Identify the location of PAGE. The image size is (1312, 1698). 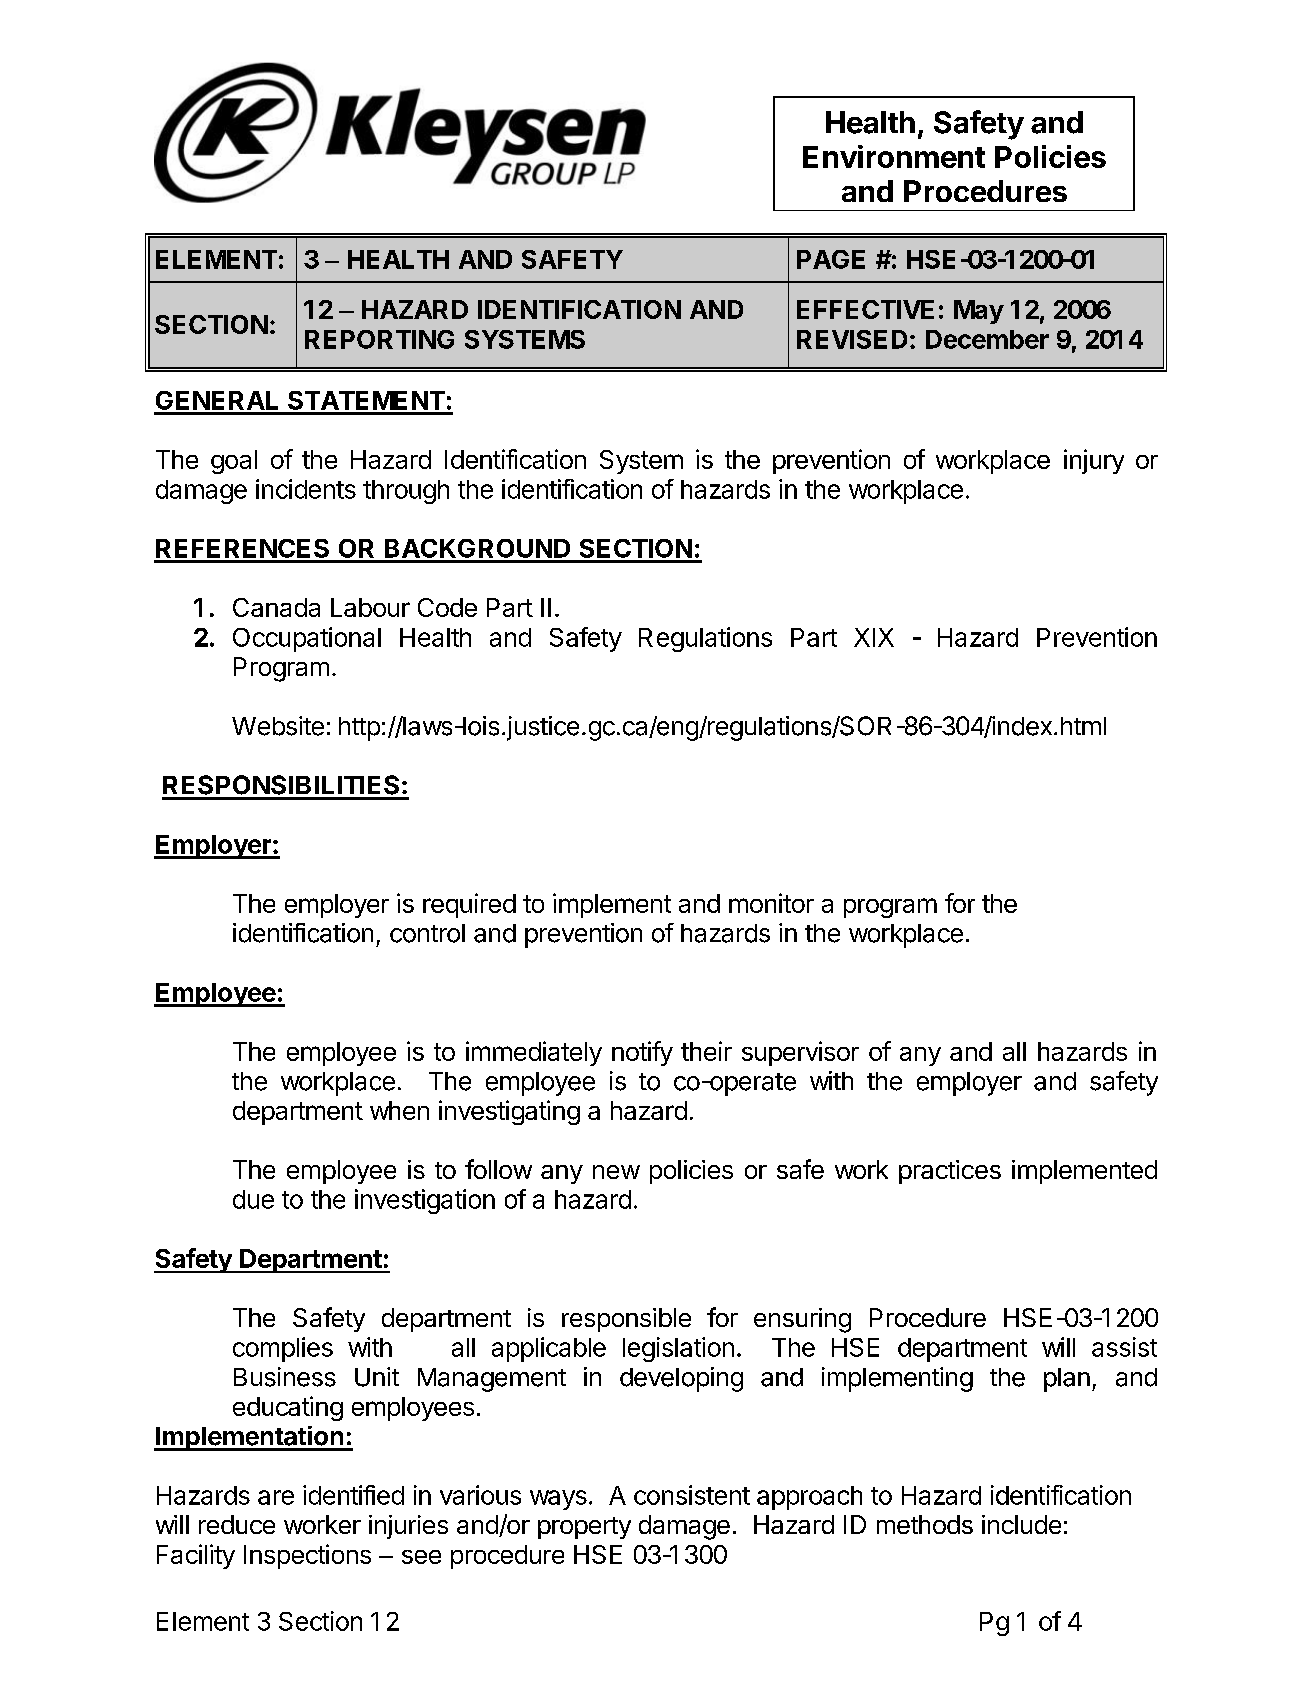
(831, 259).
